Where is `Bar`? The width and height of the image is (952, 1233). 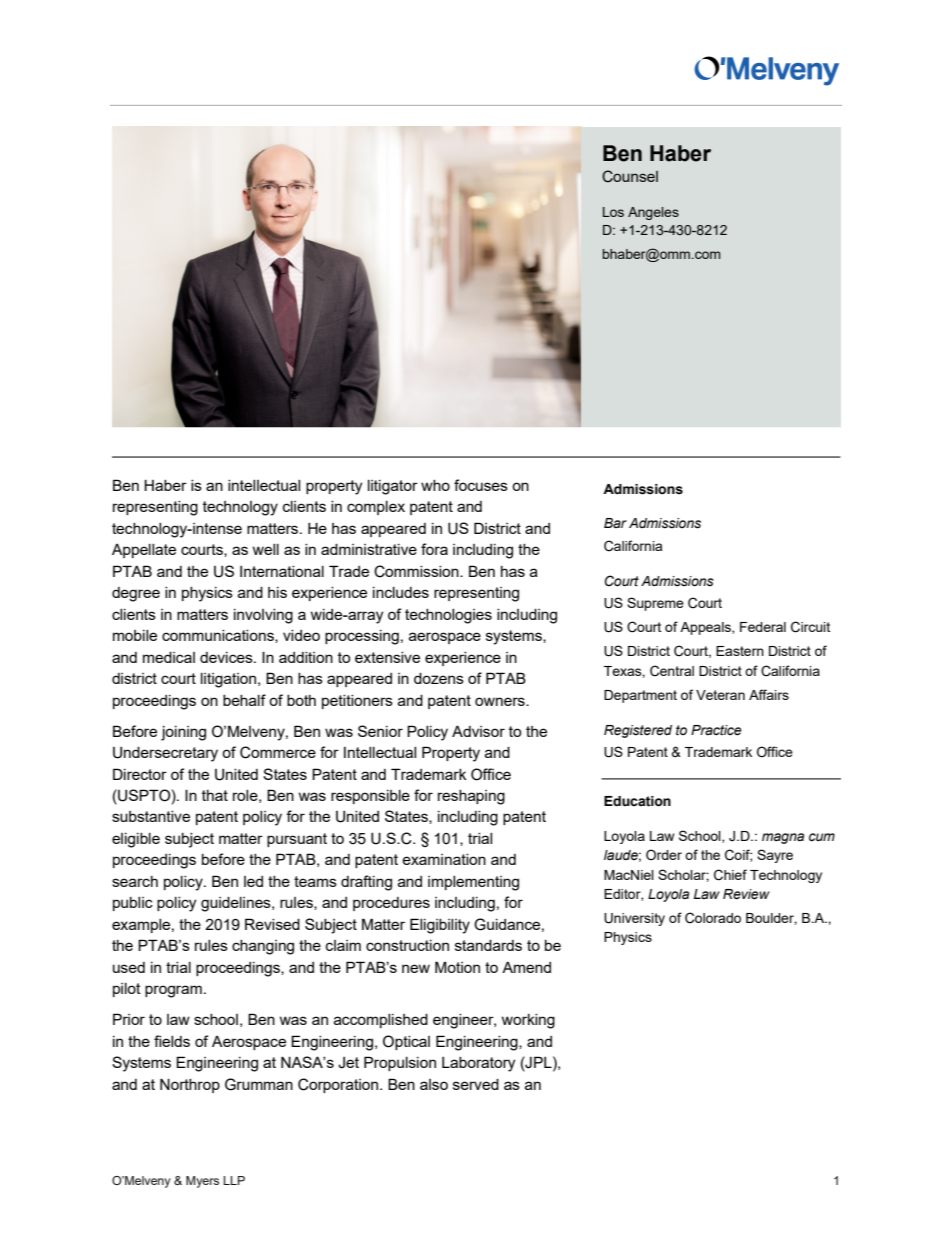
Bar is located at coordinates (615, 523).
